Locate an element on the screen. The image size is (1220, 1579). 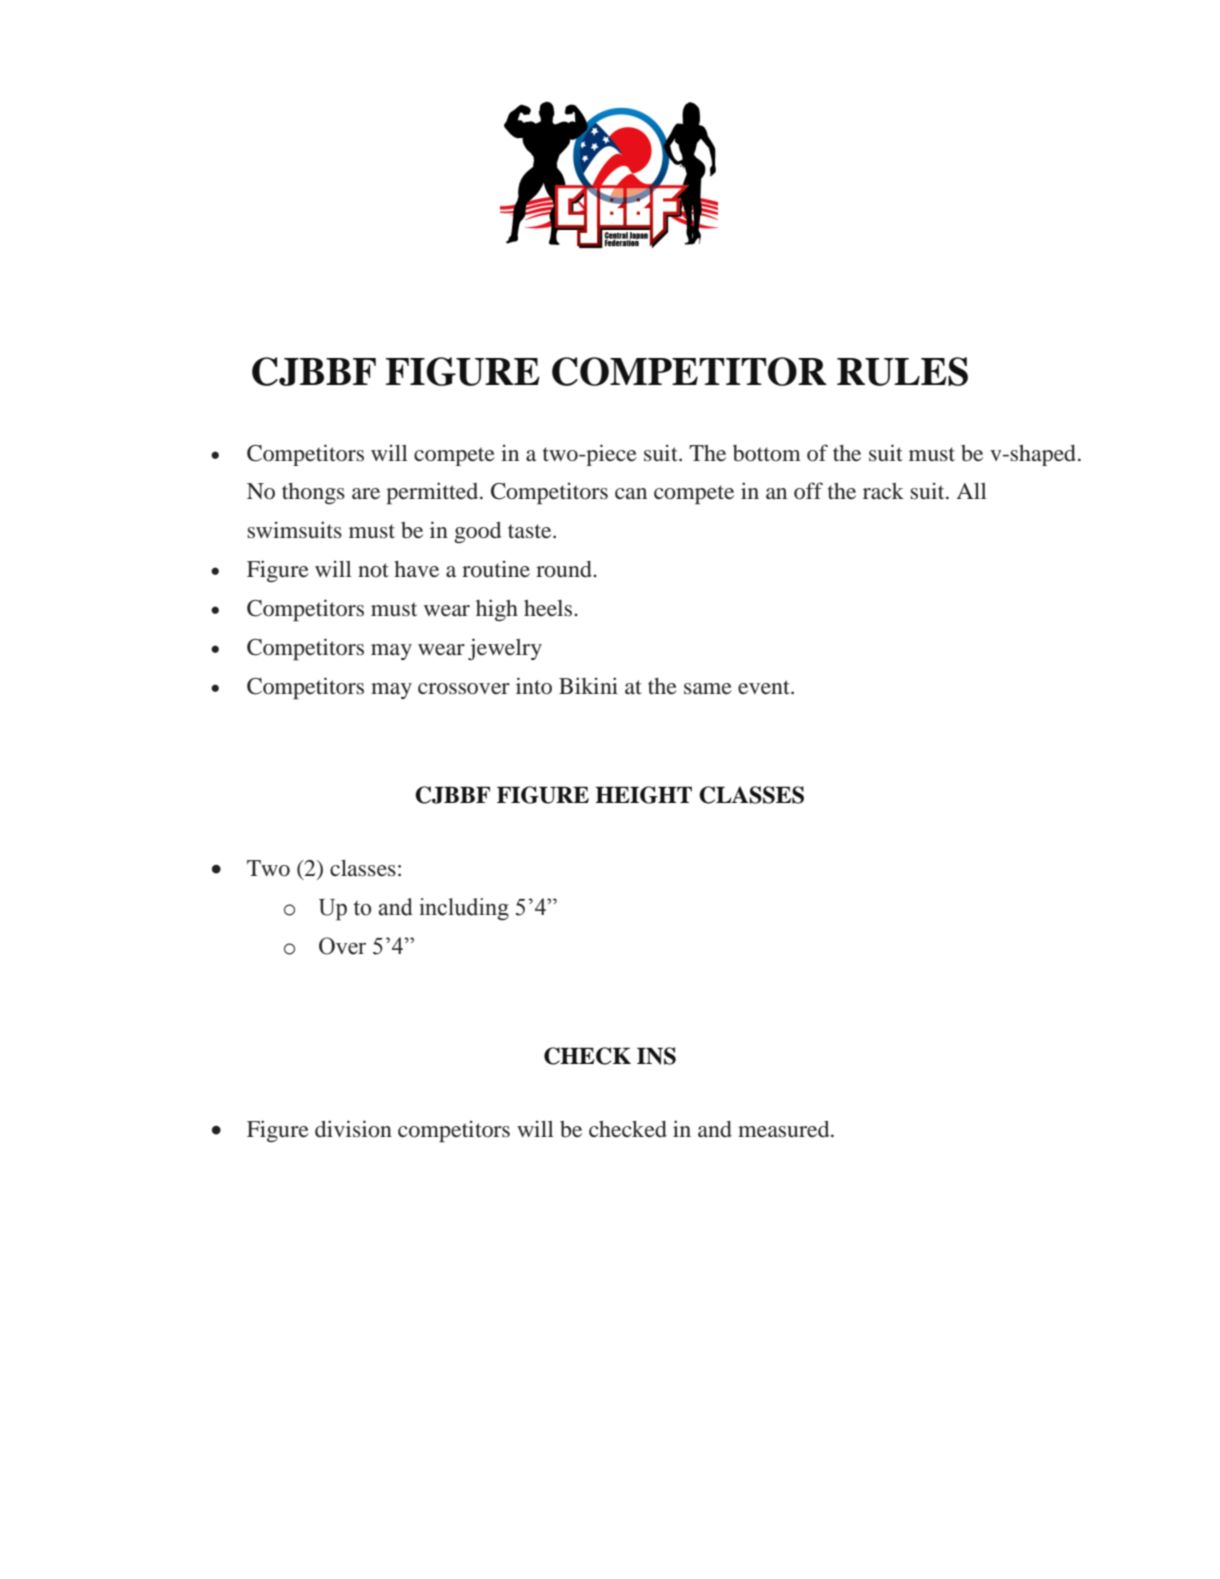
HEIGHT is located at coordinates (643, 795).
